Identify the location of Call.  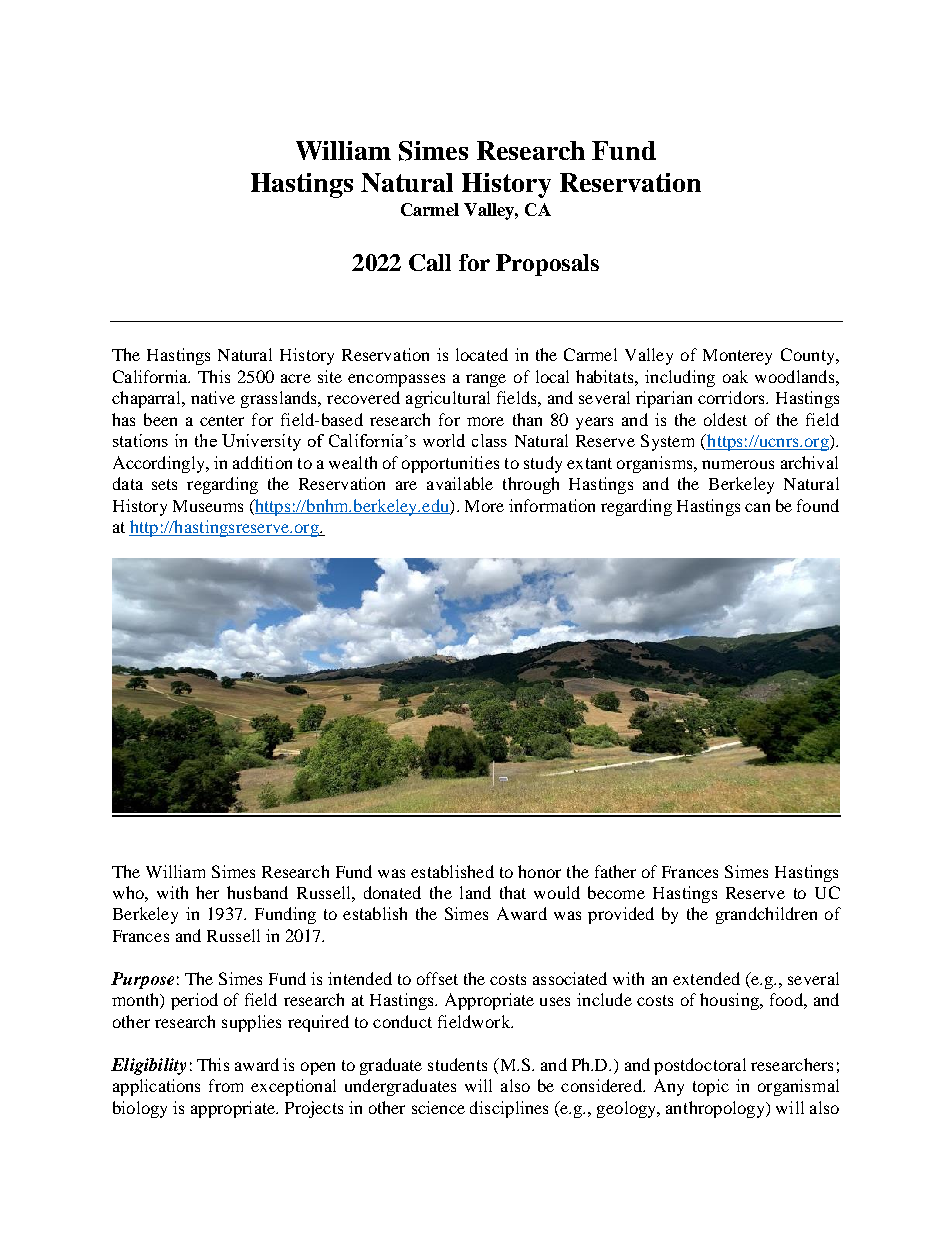
(430, 262).
